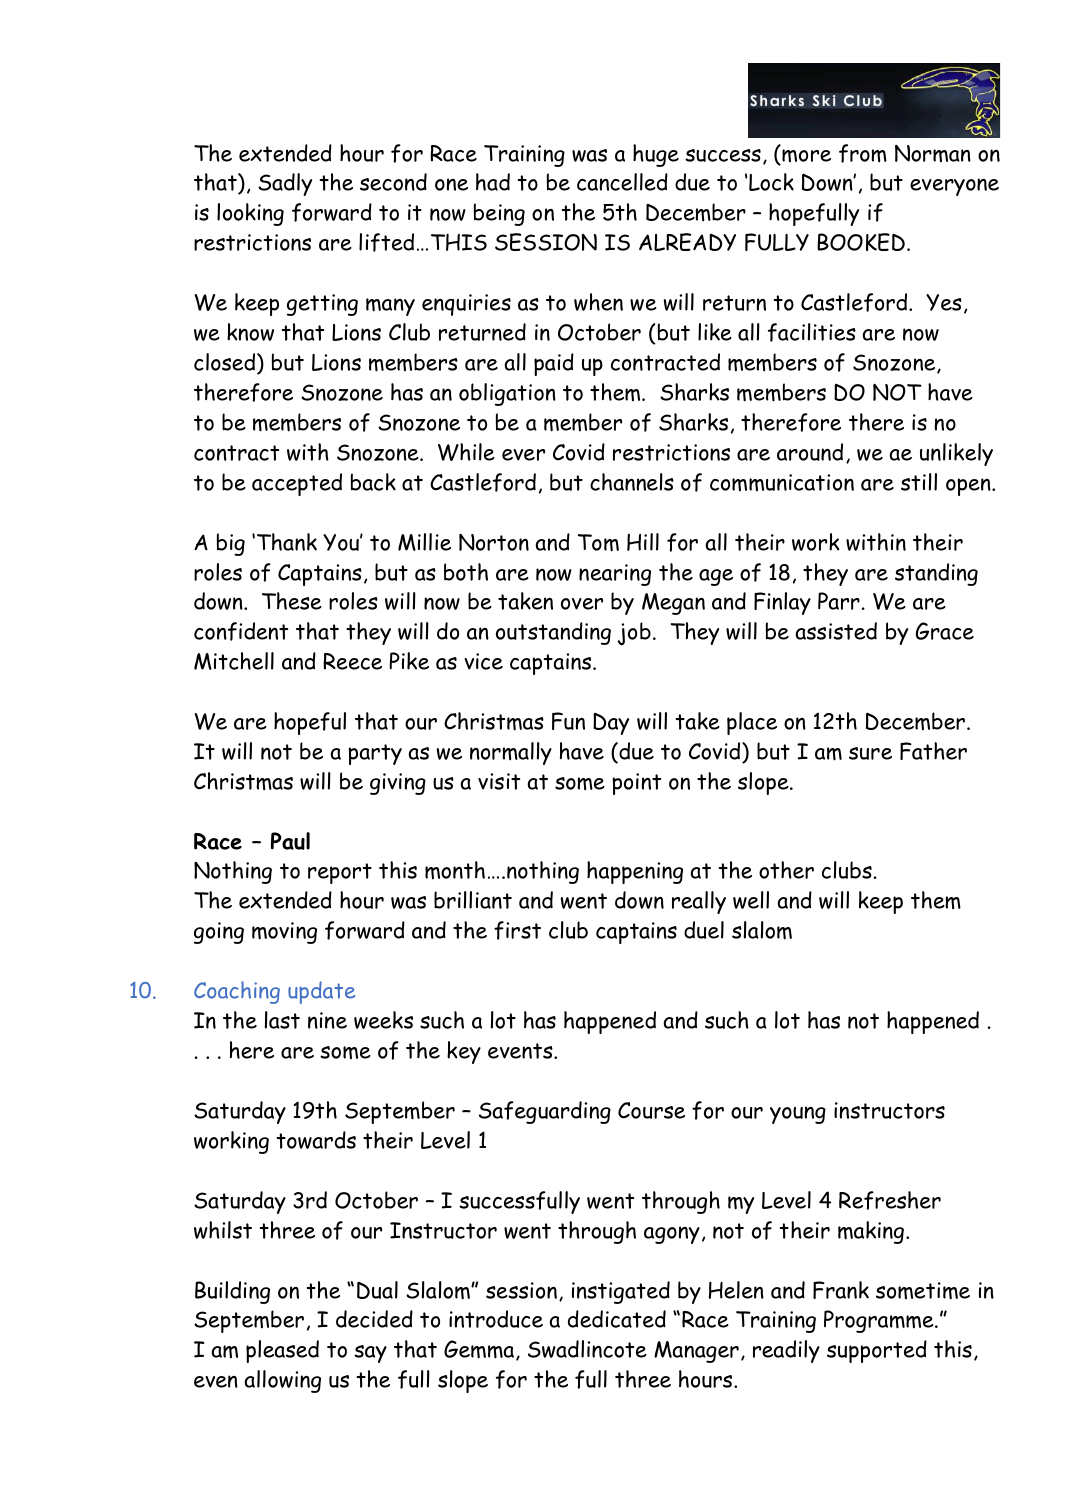 This page has height=1506, width=1065. What do you see at coordinates (285, 184) in the page?
I see `Sadly` at bounding box center [285, 184].
